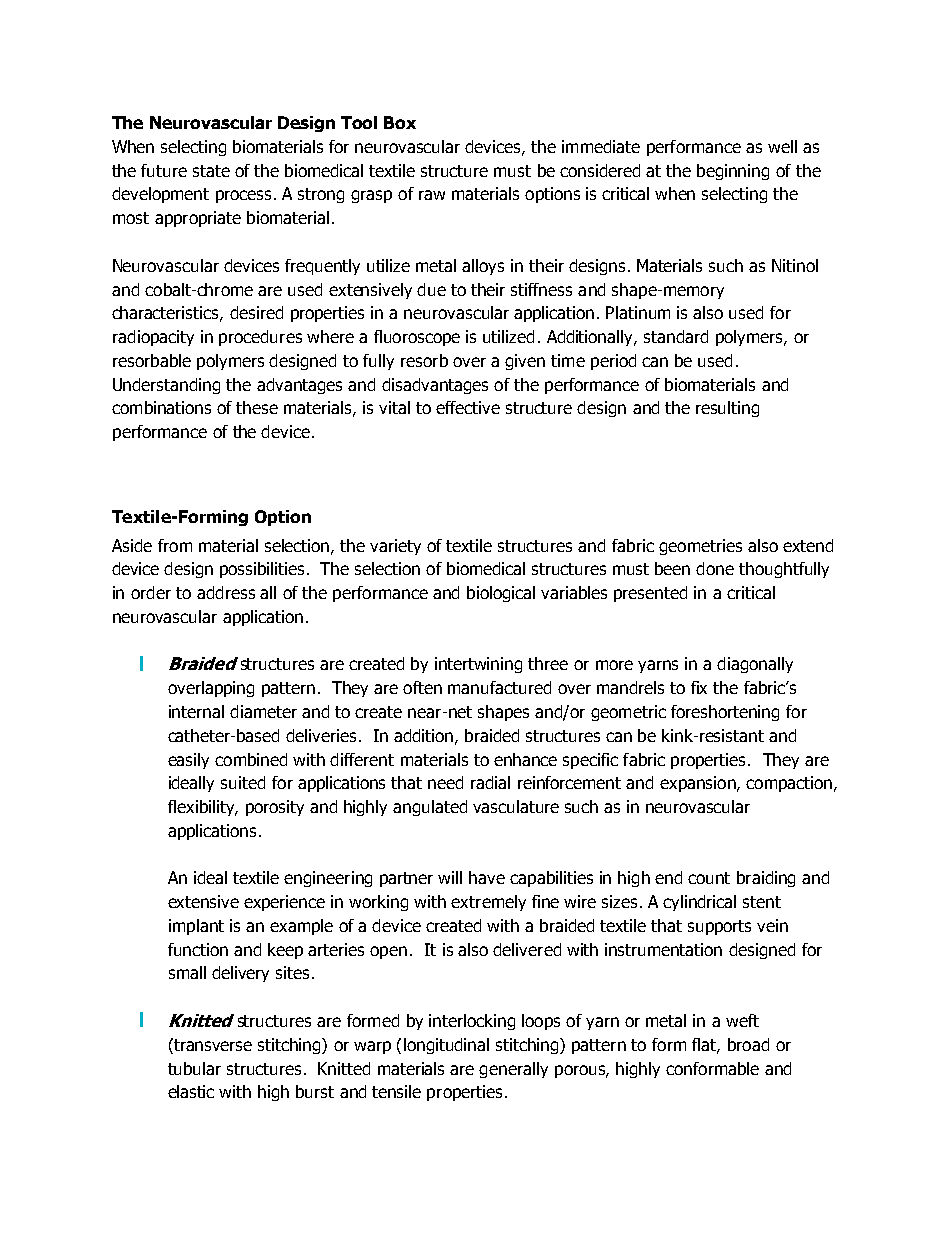 This screenshot has width=952, height=1233. Describe the element at coordinates (487, 877) in the screenshot. I see `have` at that location.
